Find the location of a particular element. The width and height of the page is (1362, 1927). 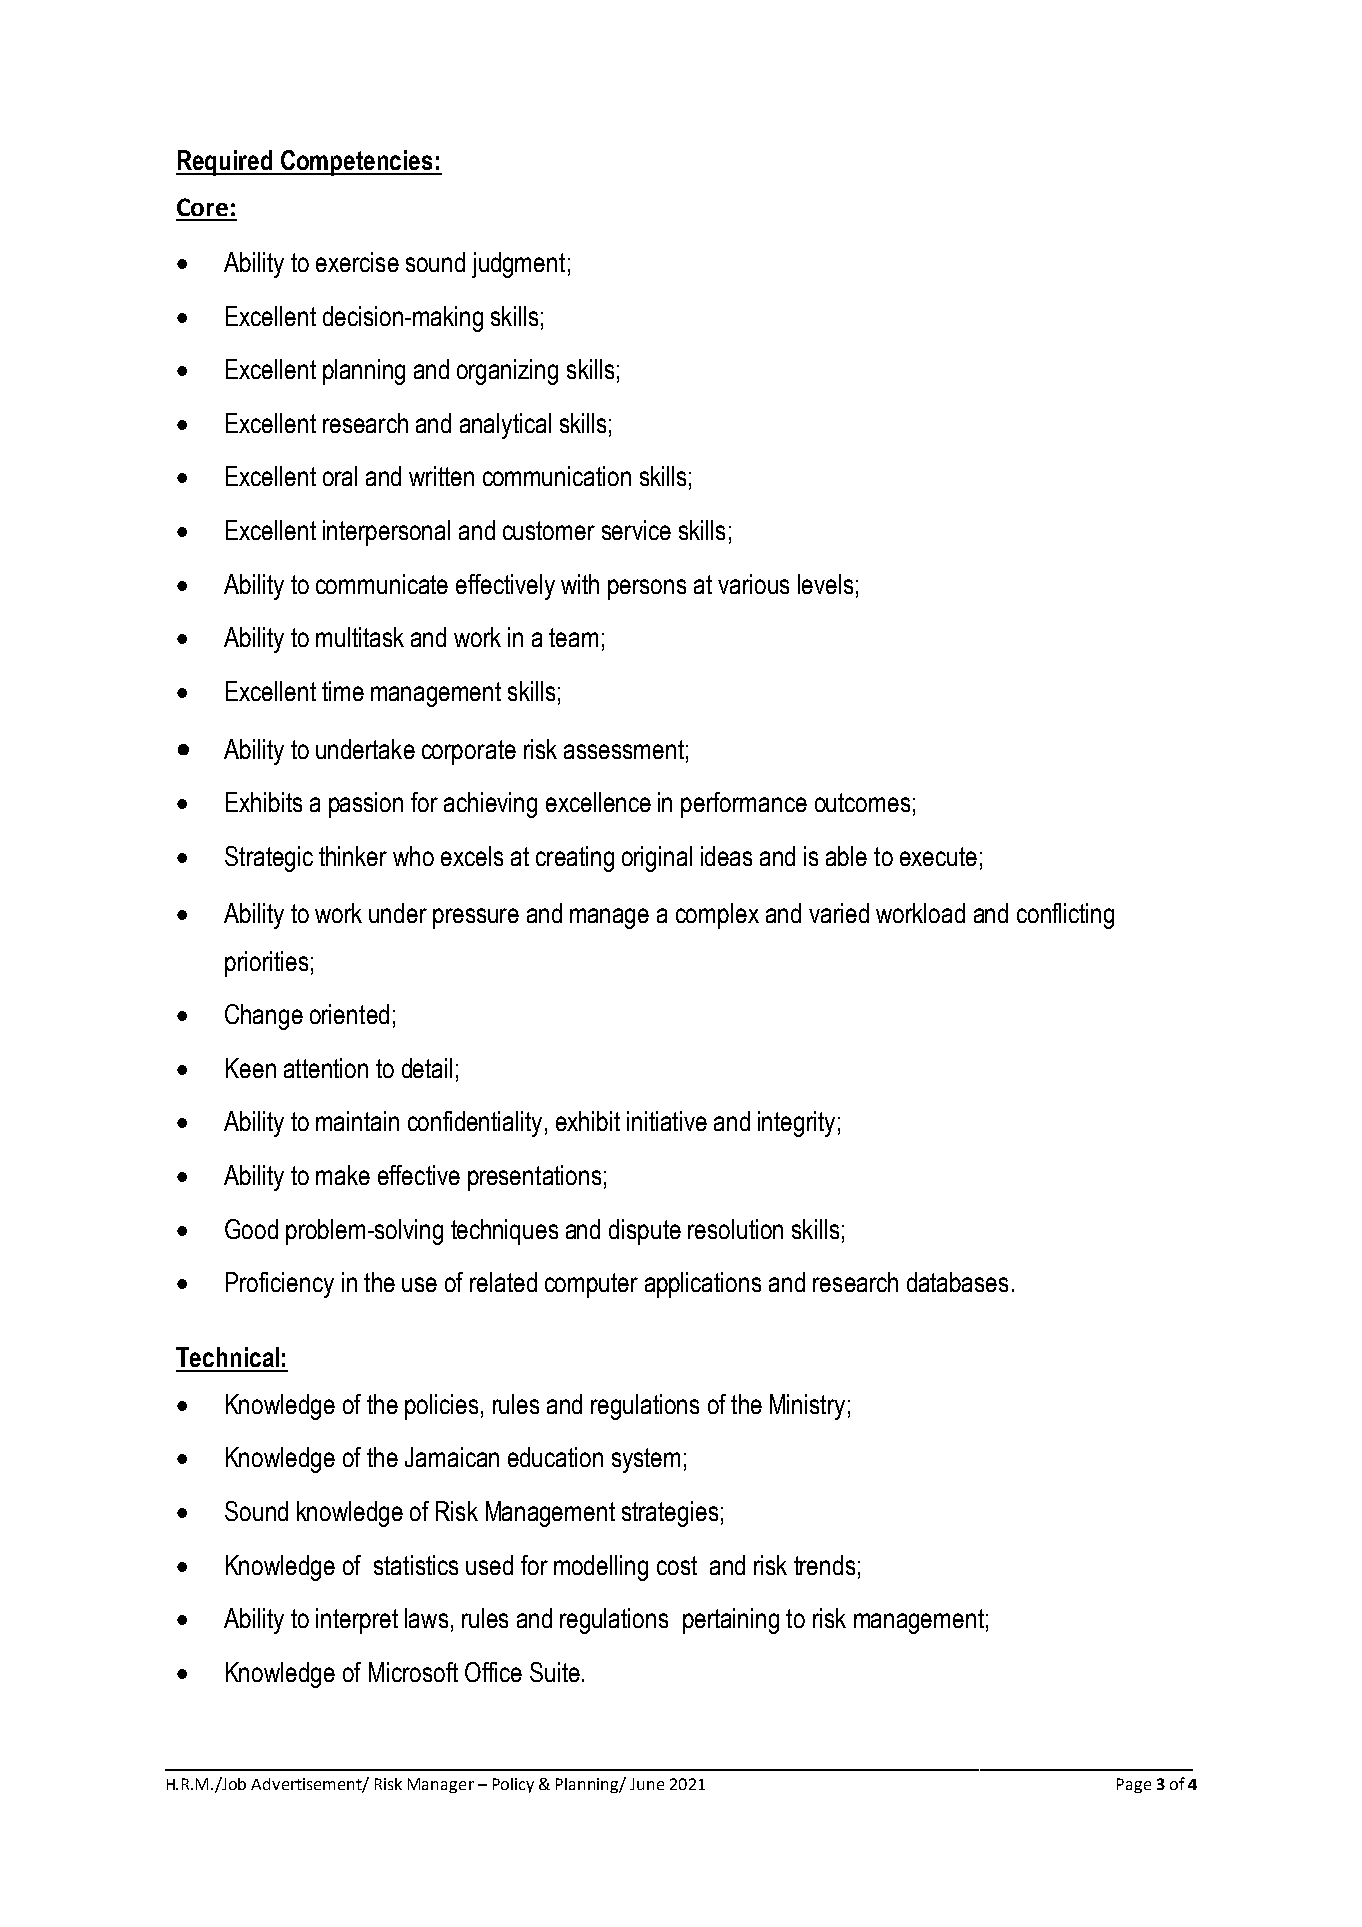

various is located at coordinates (753, 584).
